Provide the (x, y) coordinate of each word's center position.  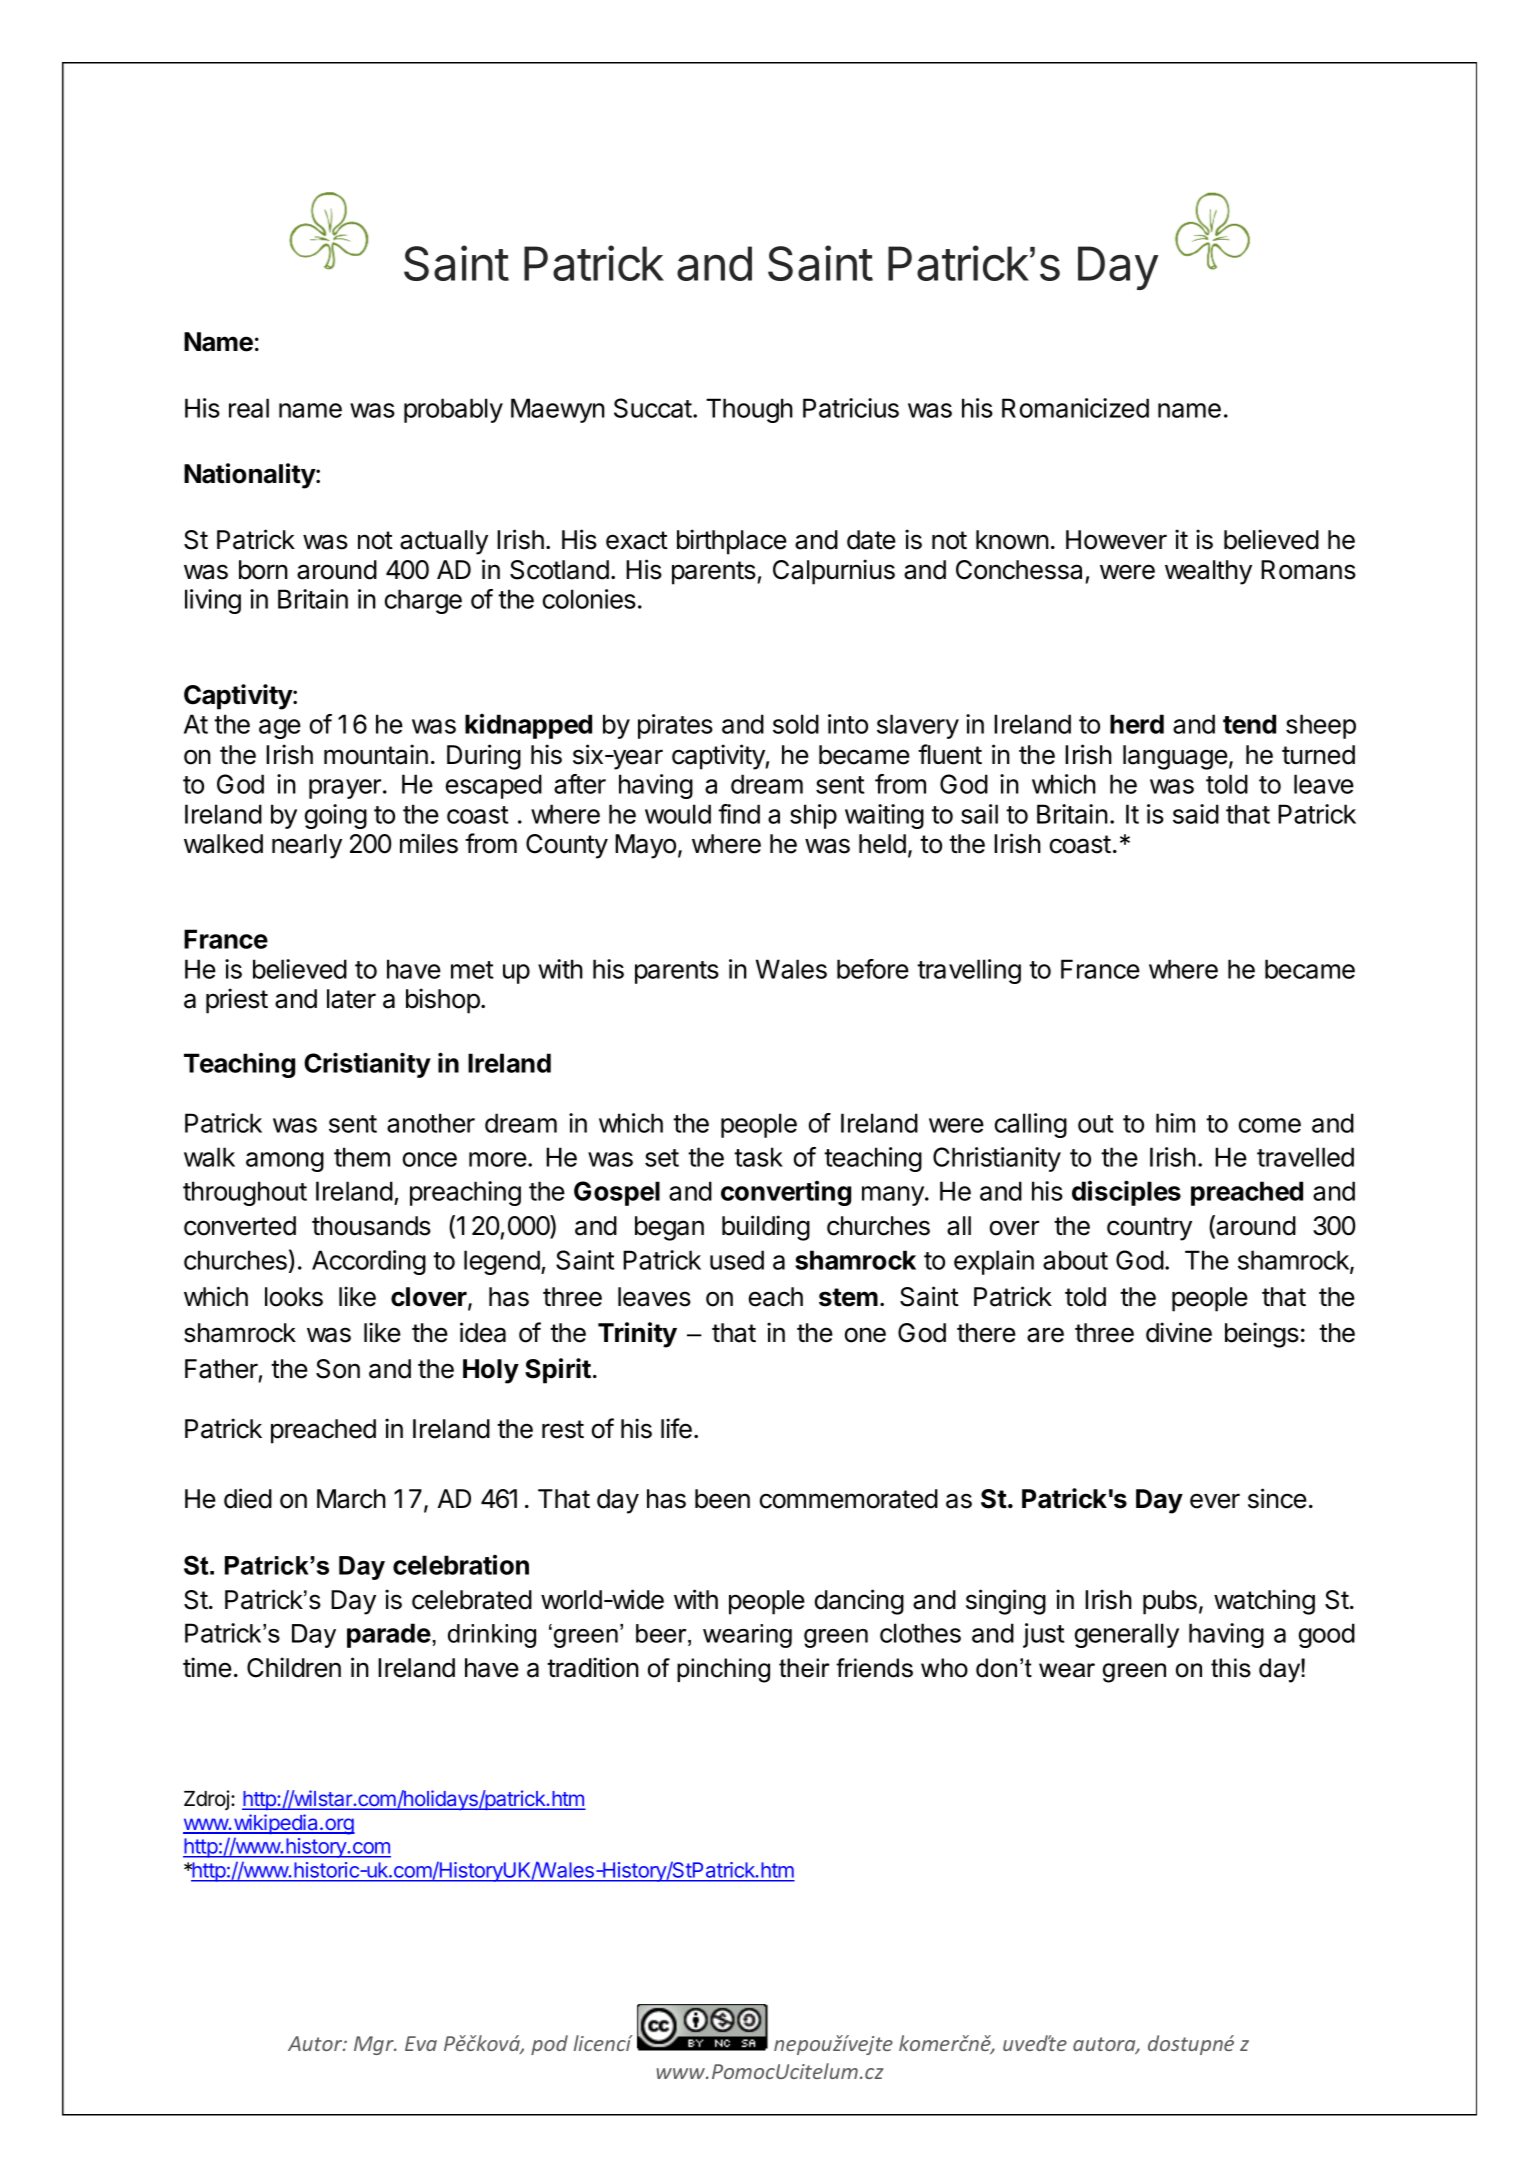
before (873, 969)
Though (749, 410)
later (351, 999)
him (1175, 1123)
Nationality (250, 476)
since (1277, 1498)
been (722, 1499)
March (351, 1499)
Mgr (375, 2045)
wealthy (1208, 572)
